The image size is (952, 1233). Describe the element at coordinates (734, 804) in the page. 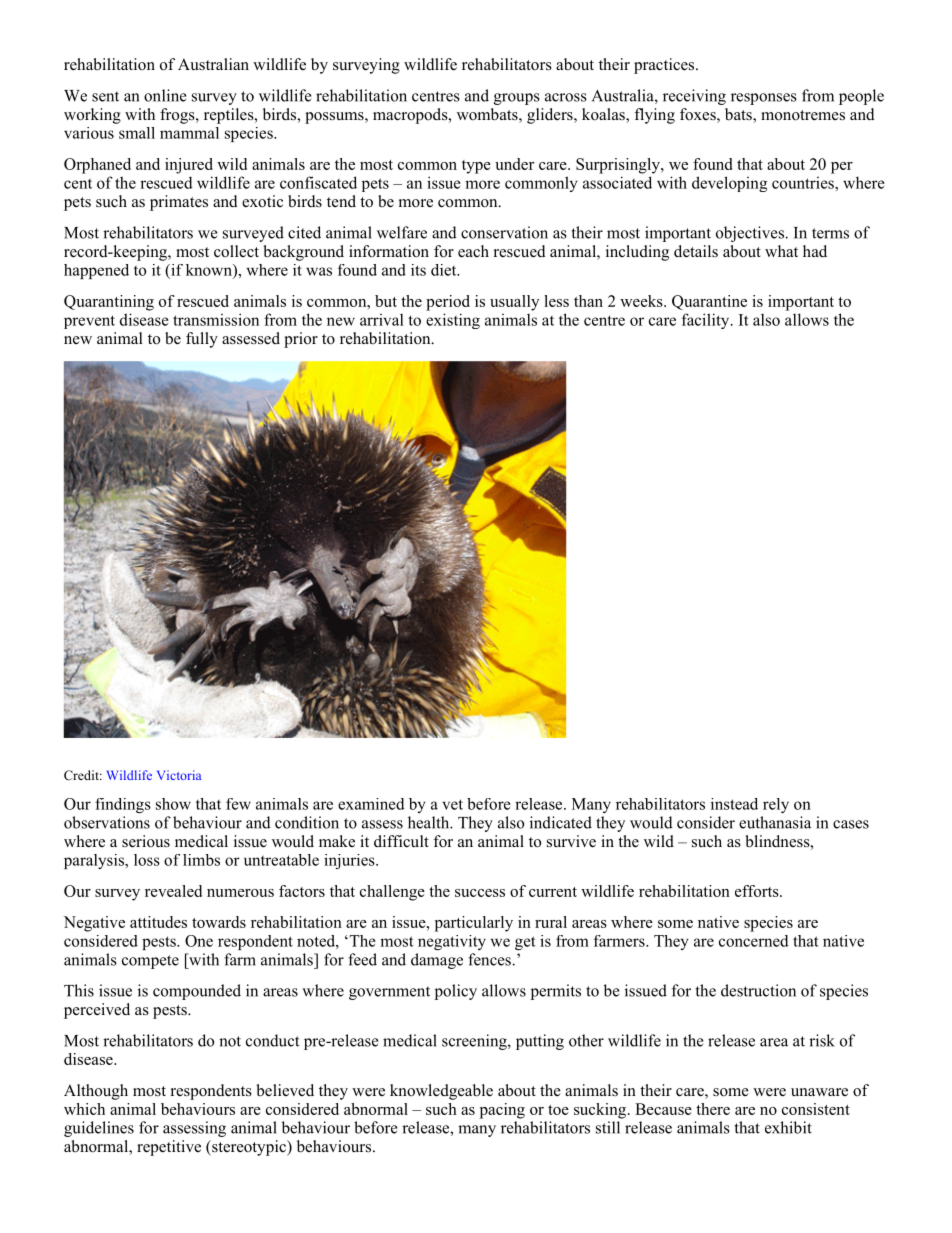

I see `instead` at that location.
